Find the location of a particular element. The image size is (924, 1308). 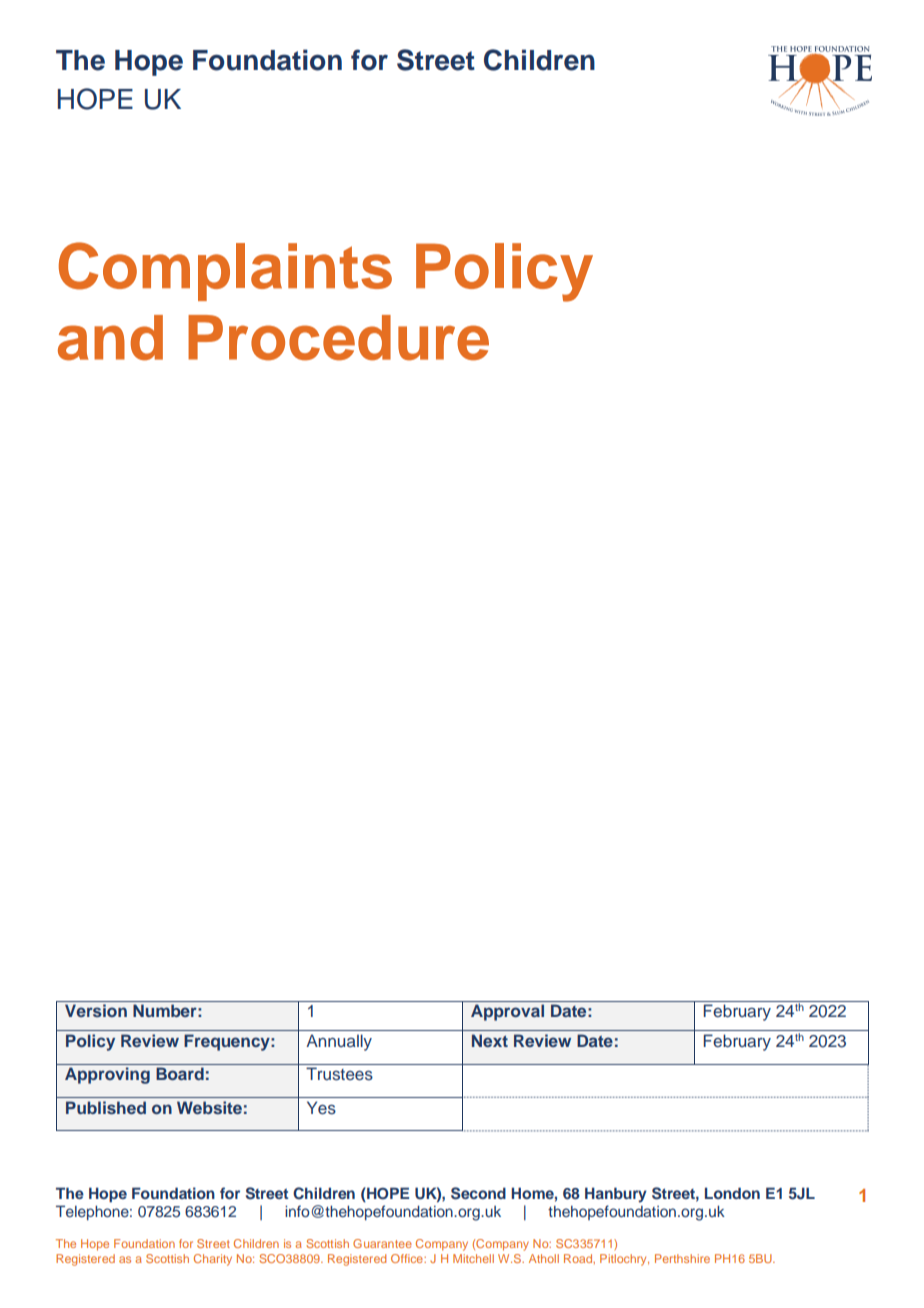

Procedure is located at coordinates (338, 338).
